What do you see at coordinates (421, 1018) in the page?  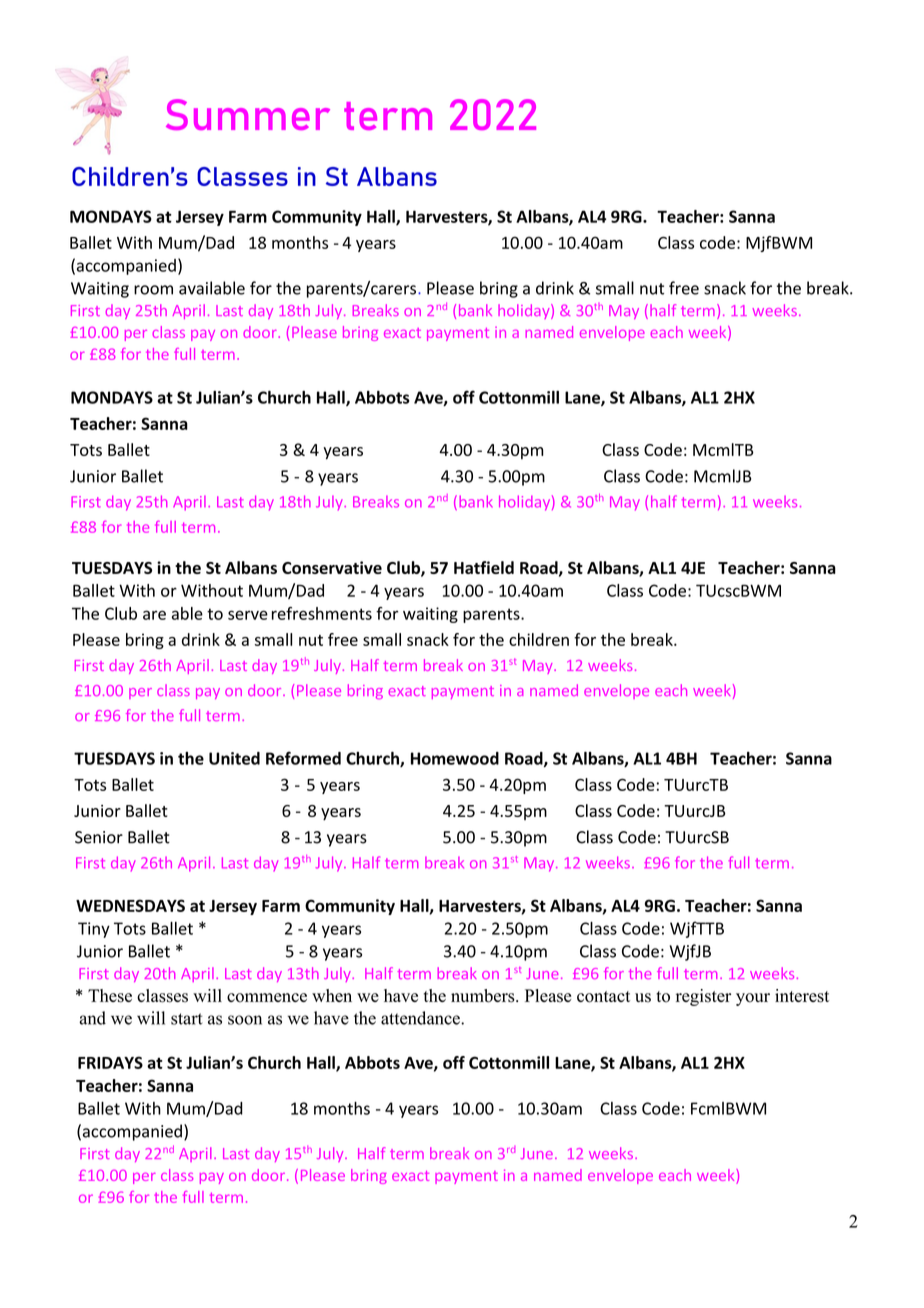 I see `attendance` at bounding box center [421, 1018].
